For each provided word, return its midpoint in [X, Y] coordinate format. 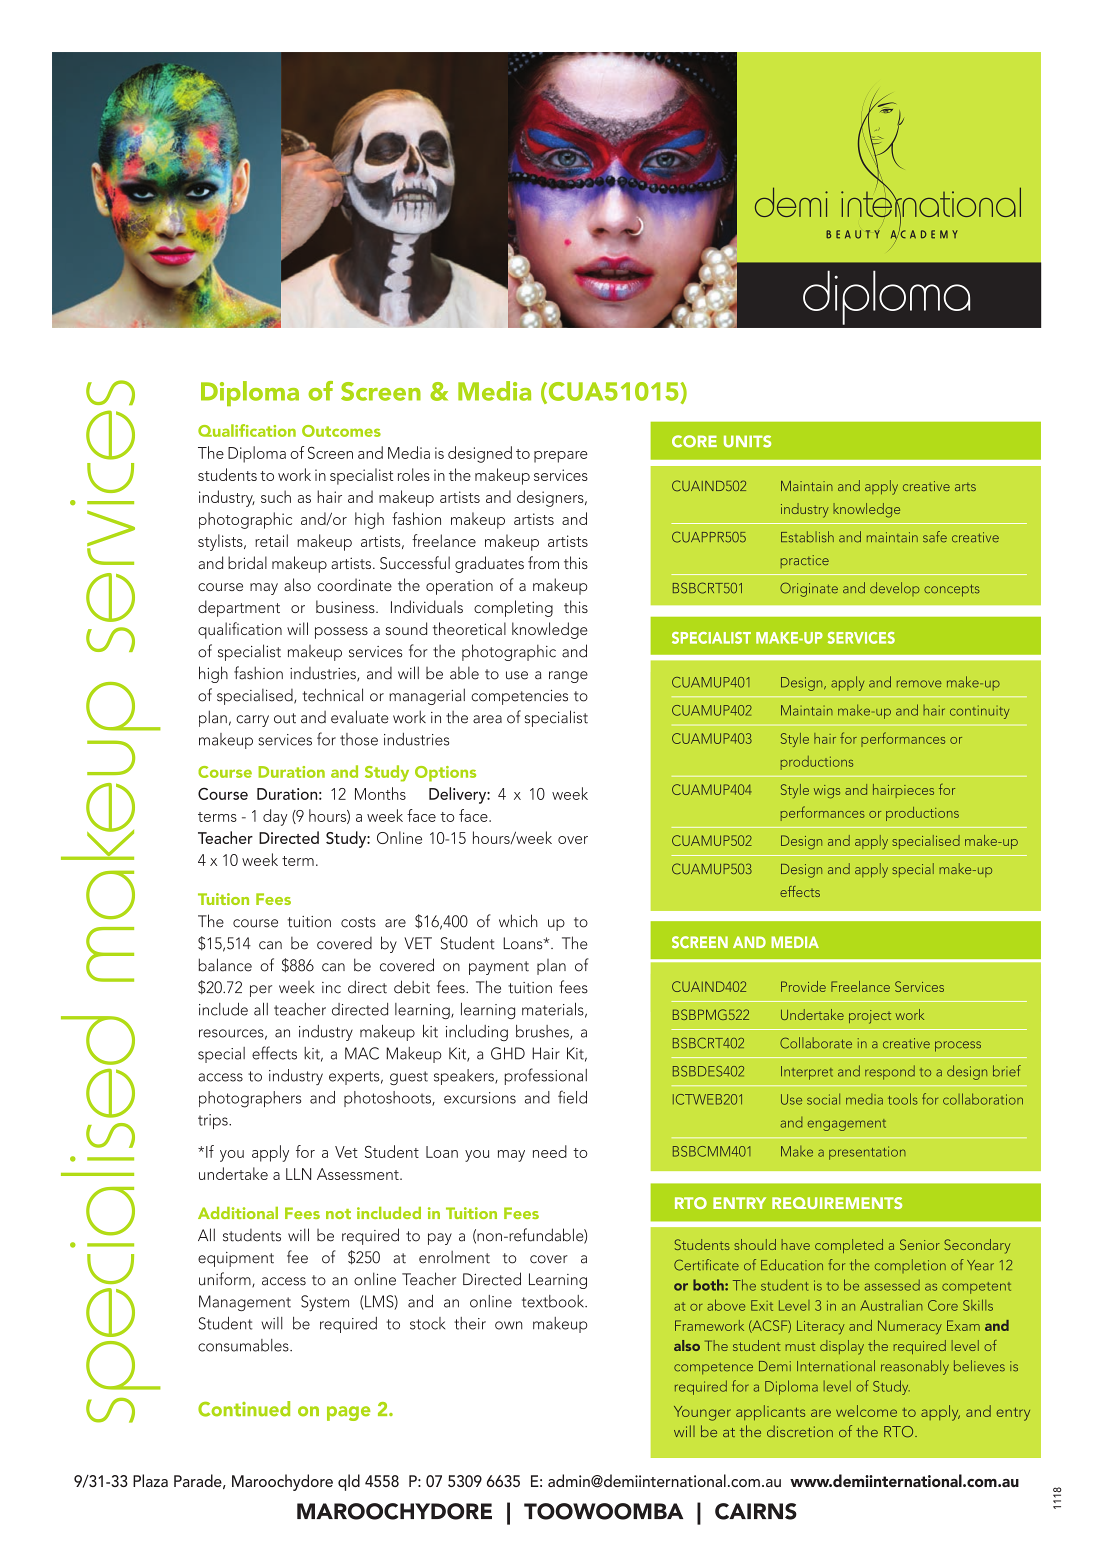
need [550, 1151]
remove [919, 684]
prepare [561, 457]
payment [499, 968]
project [870, 1017]
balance [225, 965]
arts [965, 487]
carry [252, 721]
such [276, 496]
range [568, 677]
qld [349, 1482]
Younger [702, 1413]
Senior [920, 1244]
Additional [238, 1213]
